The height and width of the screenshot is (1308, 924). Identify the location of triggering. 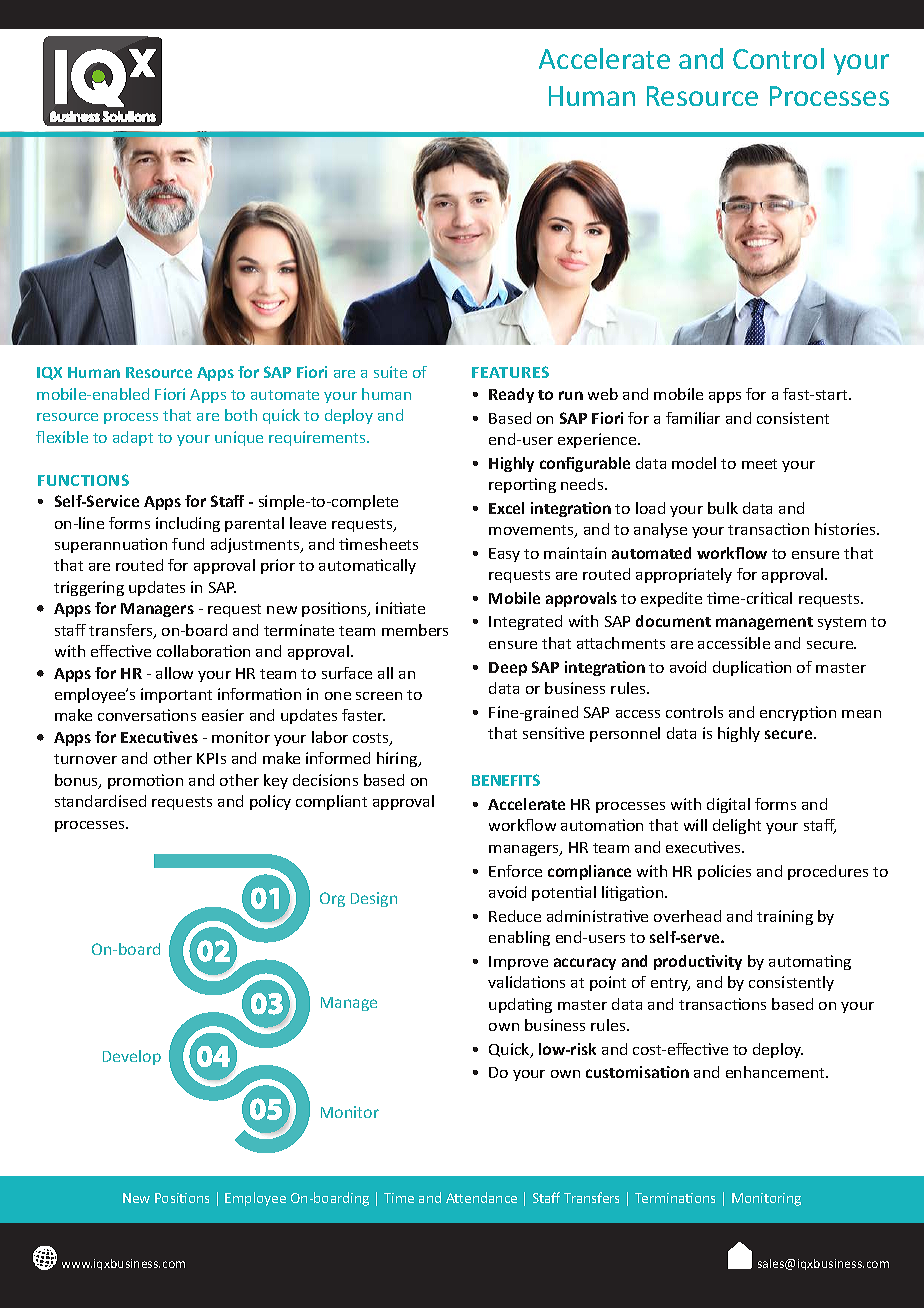
(89, 588).
